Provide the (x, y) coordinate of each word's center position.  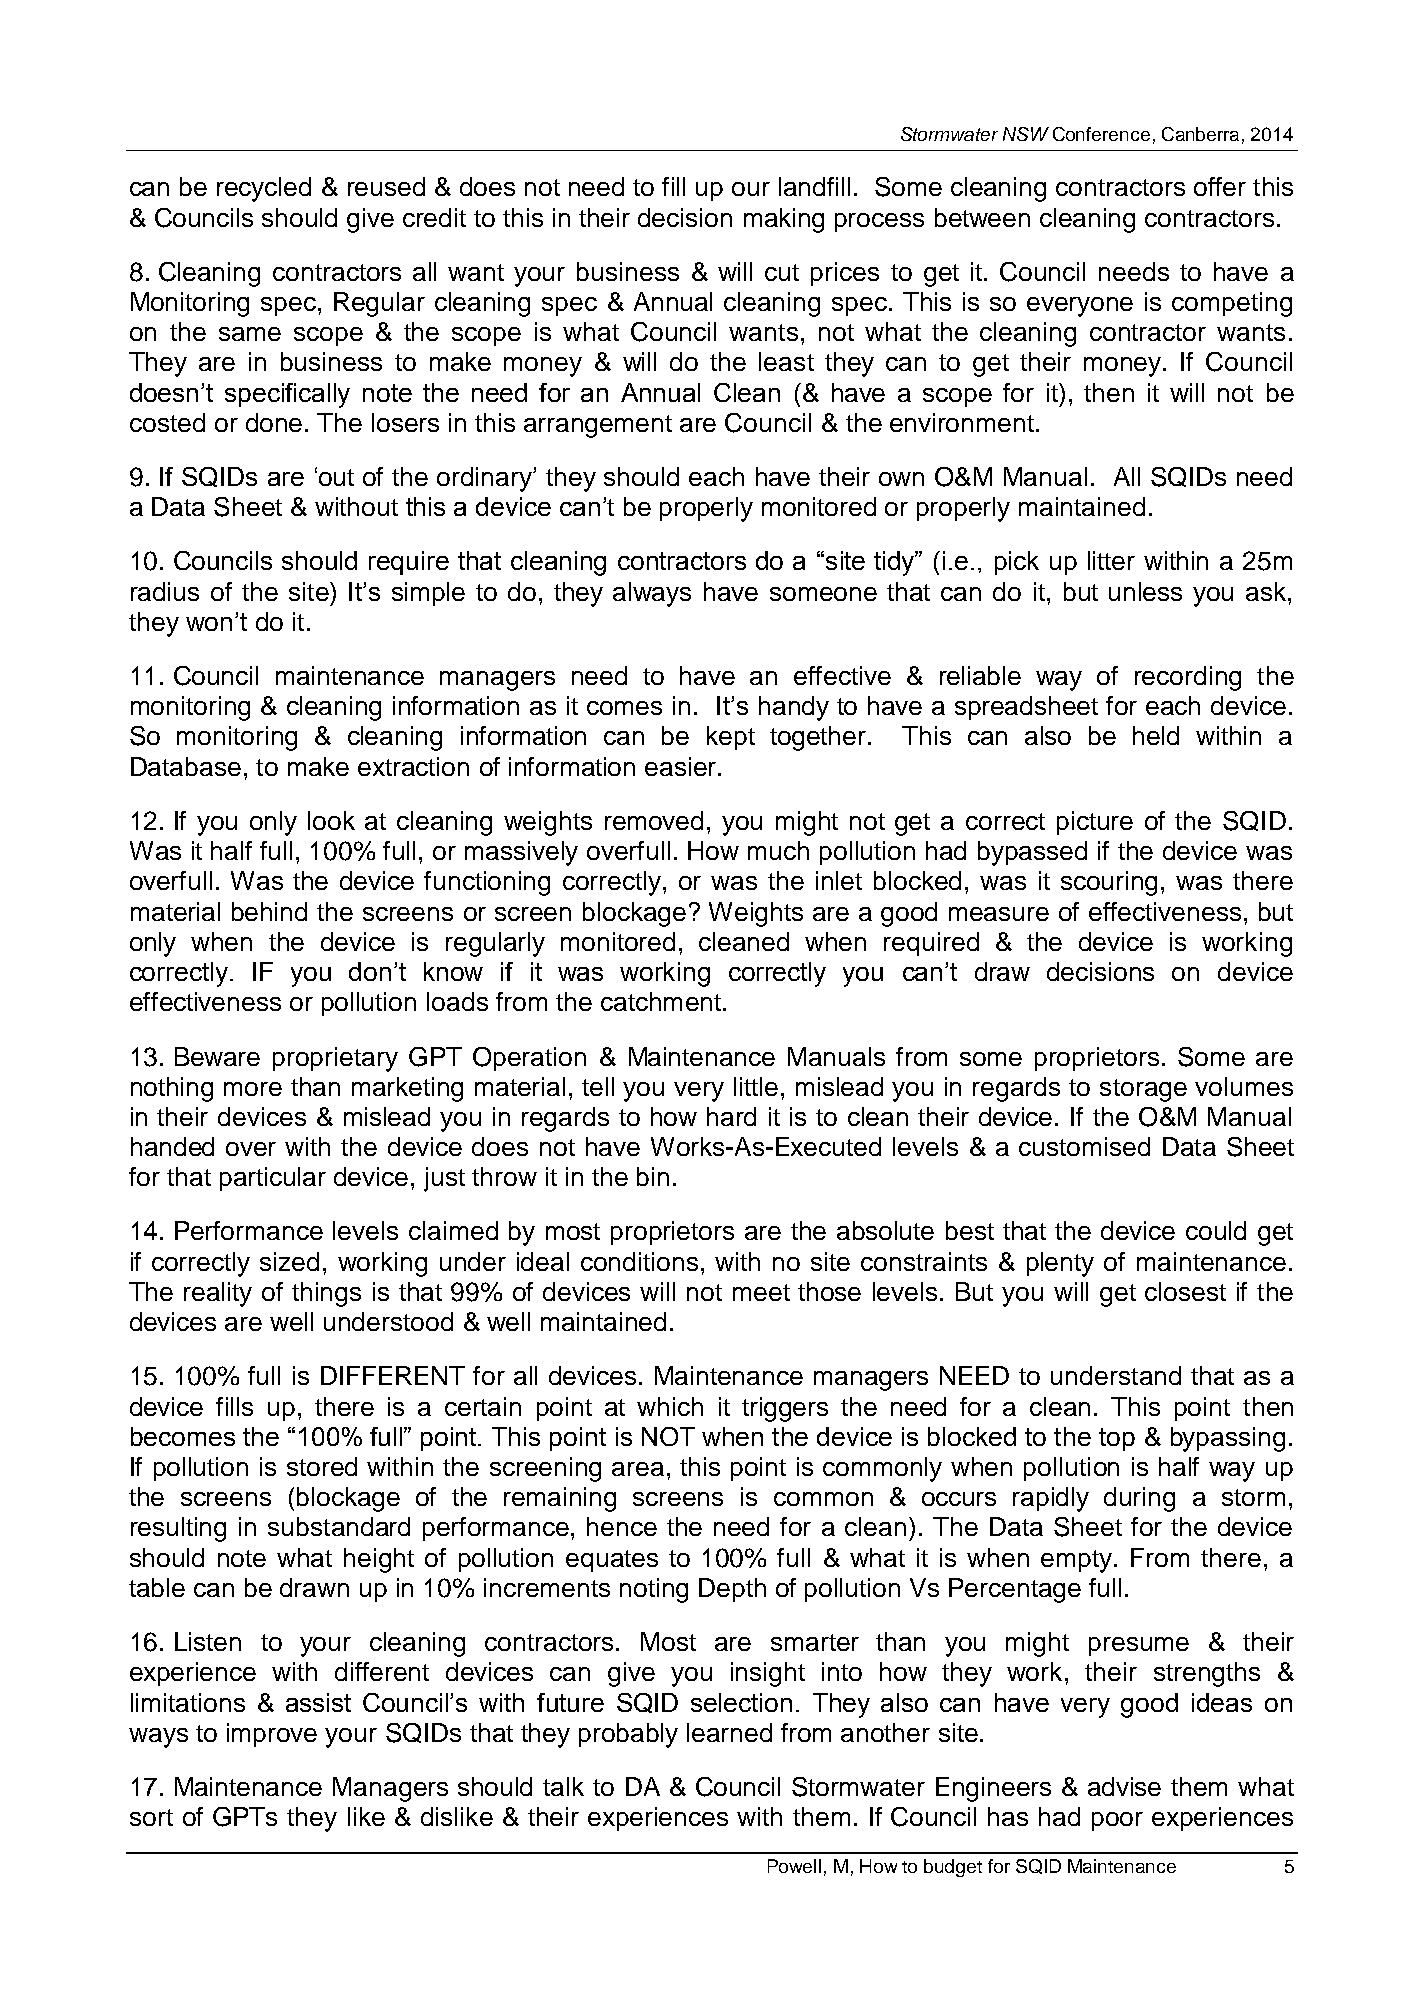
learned (729, 1732)
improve (272, 1735)
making (784, 220)
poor (1117, 1821)
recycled (264, 189)
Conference (1101, 134)
